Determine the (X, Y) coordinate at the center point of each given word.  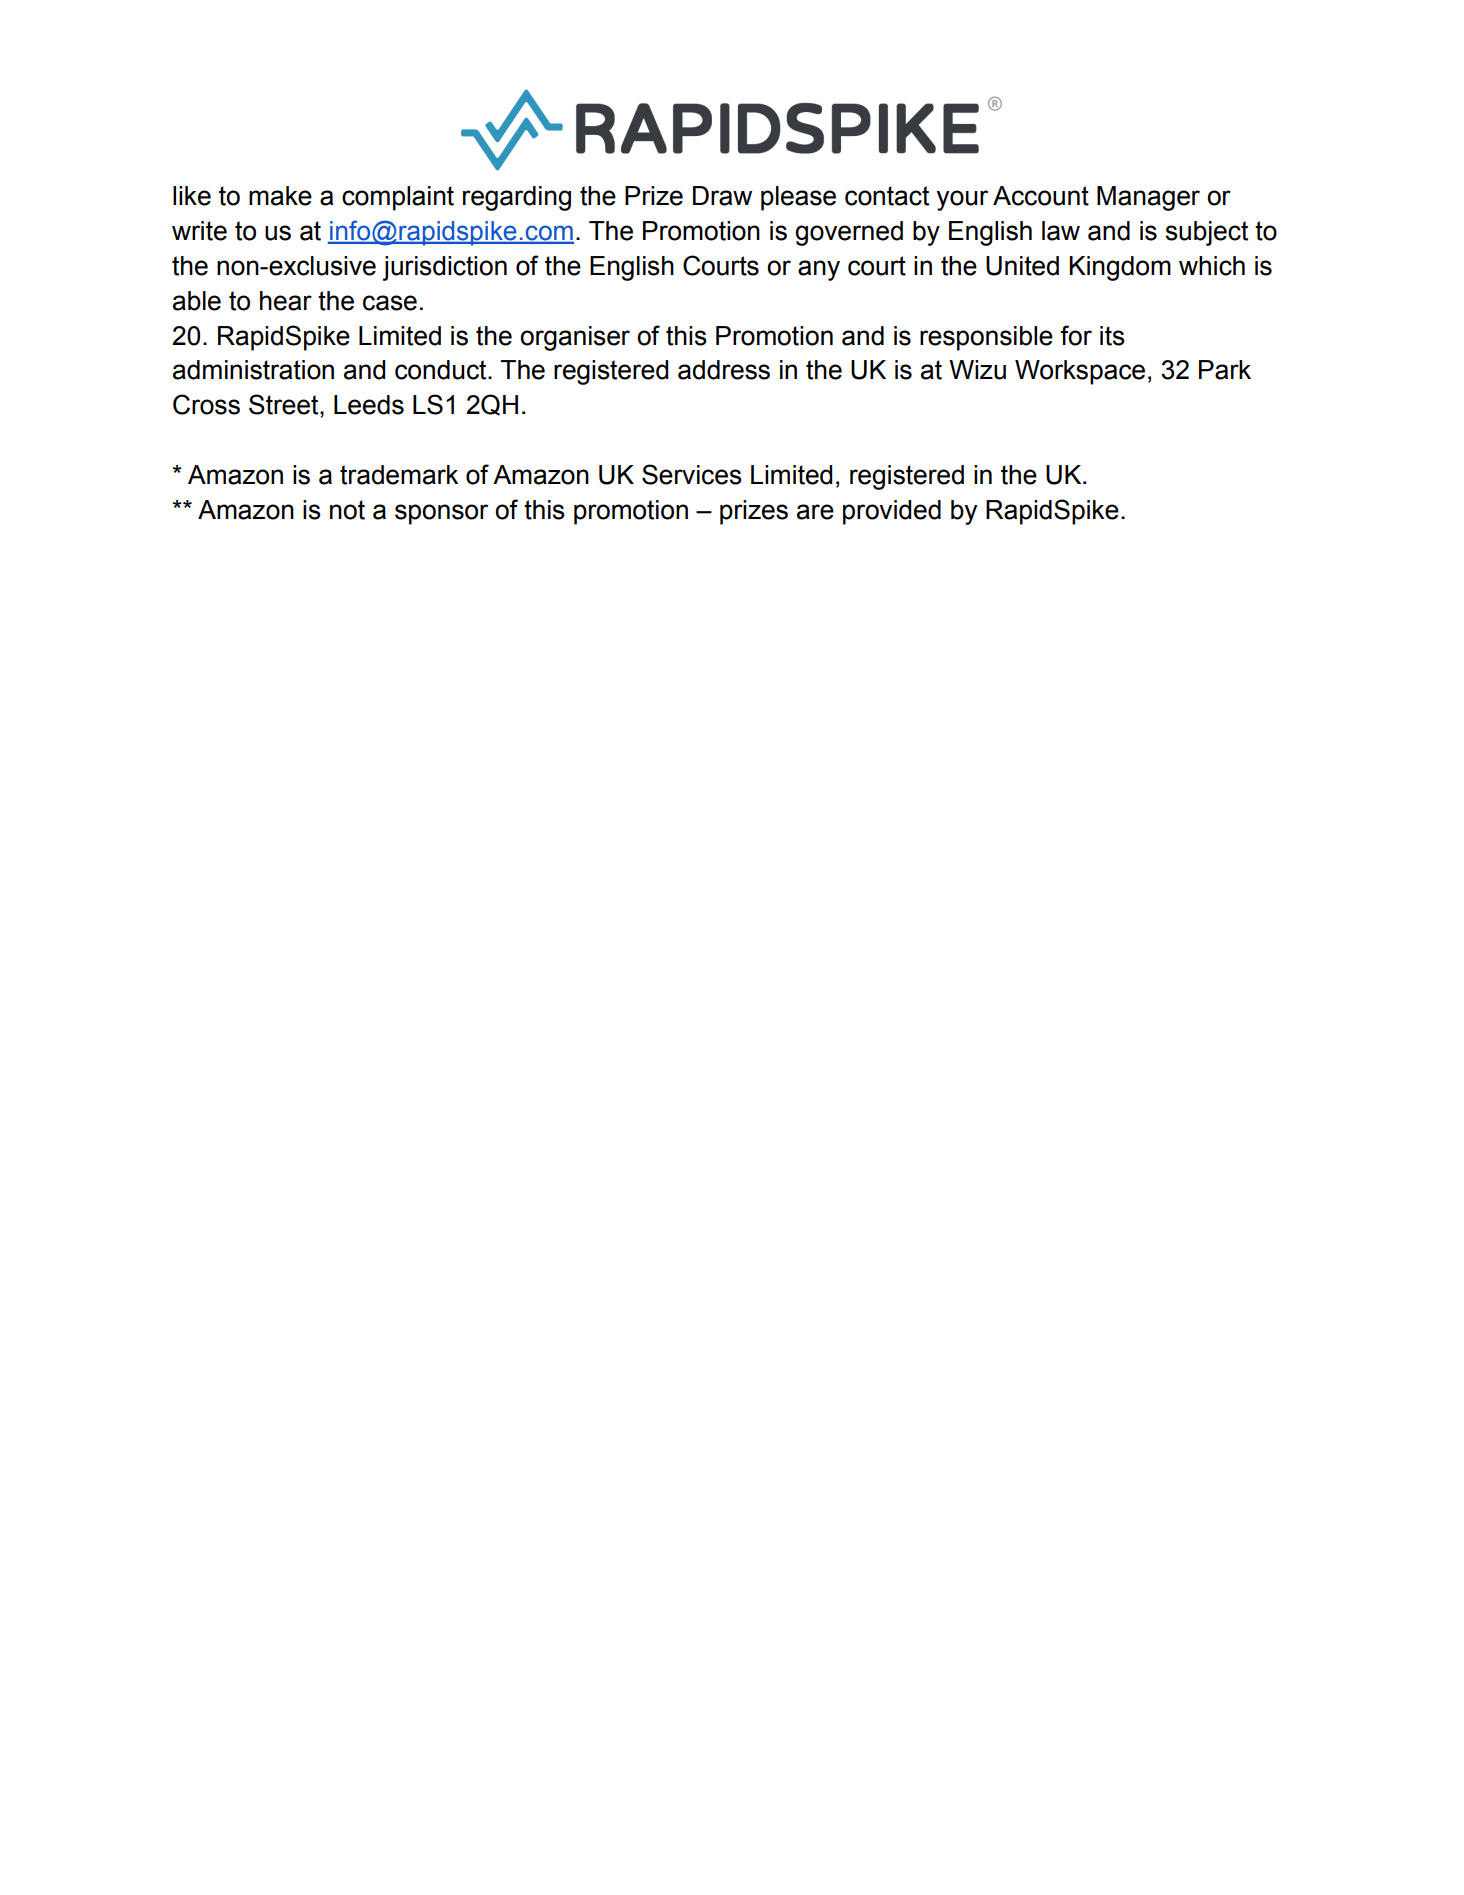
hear (286, 301)
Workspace (1080, 372)
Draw (722, 196)
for (1076, 335)
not (347, 510)
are (815, 512)
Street (285, 404)
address (724, 370)
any (819, 270)
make (280, 196)
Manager (1148, 198)
